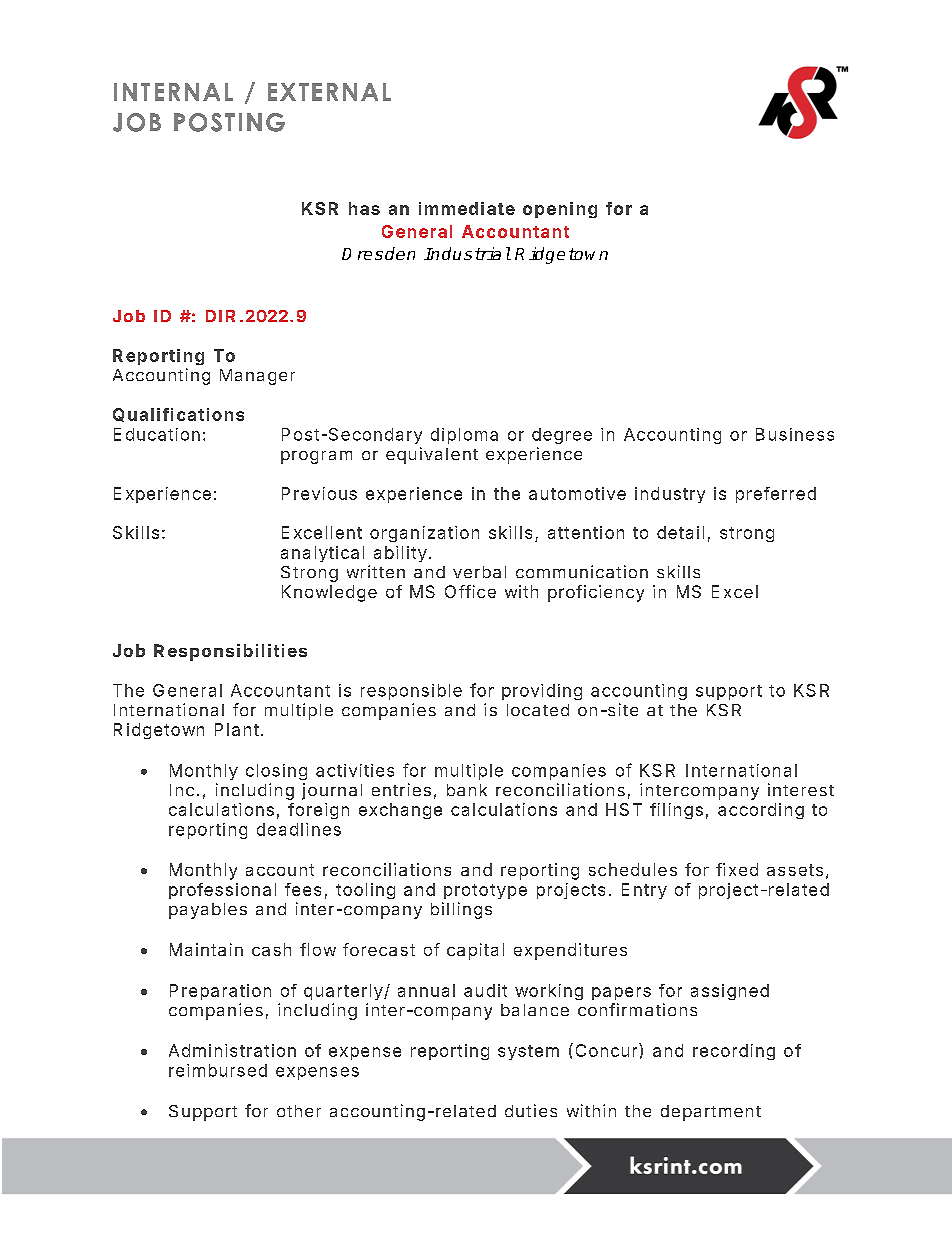  Describe the element at coordinates (329, 92) in the image. I see `EXTERNAL` at that location.
